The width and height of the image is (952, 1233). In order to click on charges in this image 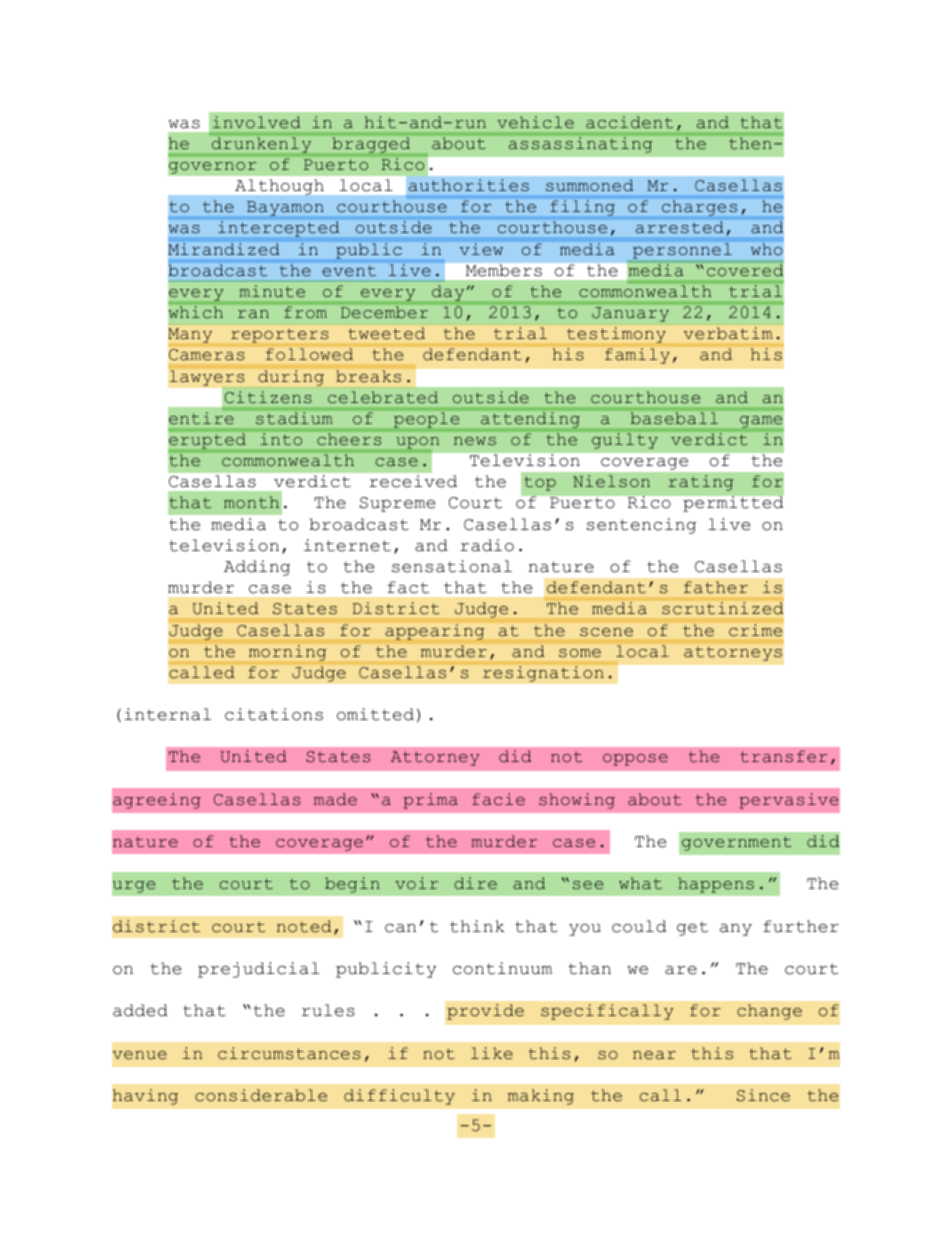, I will do `click(699, 208)`.
